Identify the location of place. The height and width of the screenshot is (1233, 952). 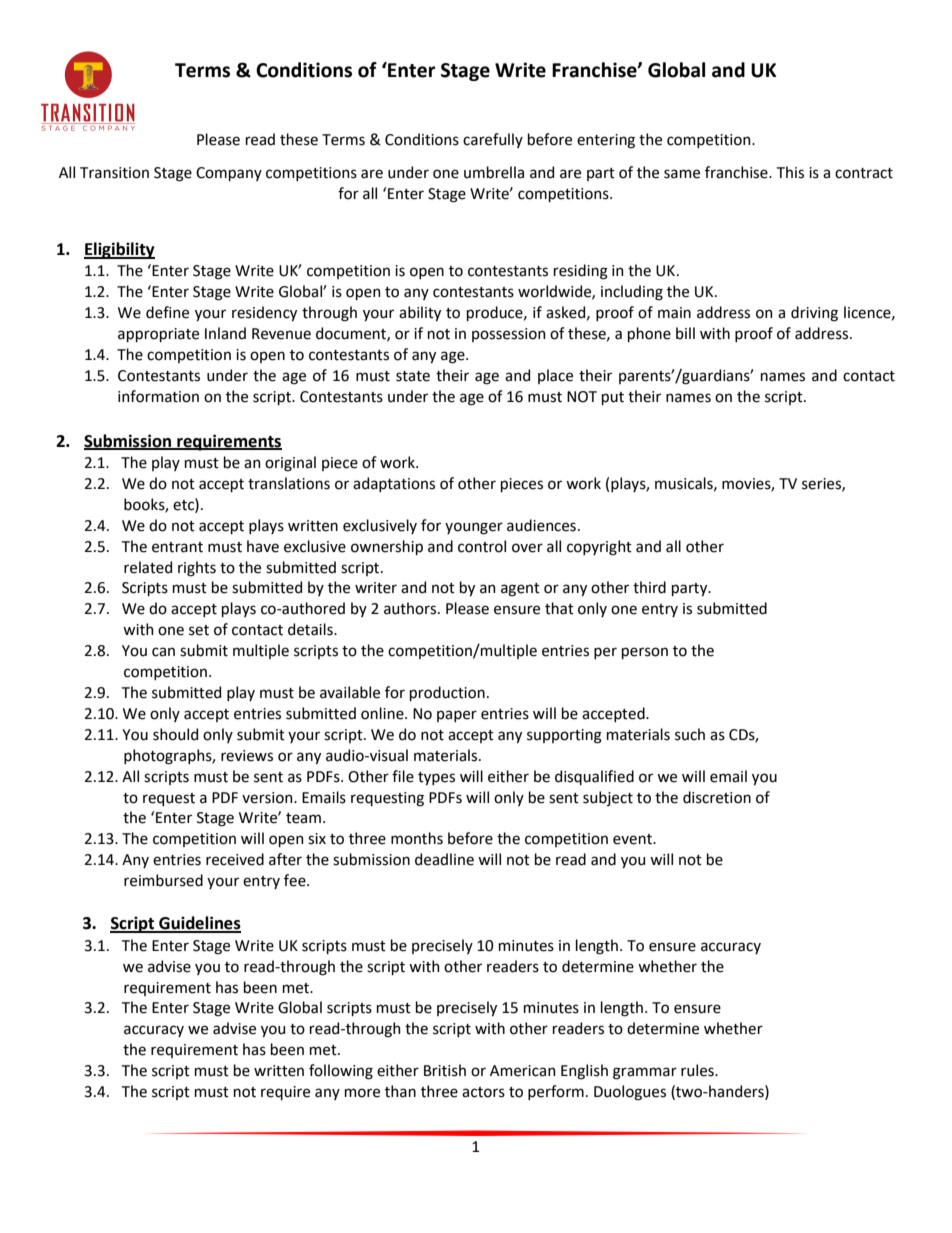
(555, 376).
